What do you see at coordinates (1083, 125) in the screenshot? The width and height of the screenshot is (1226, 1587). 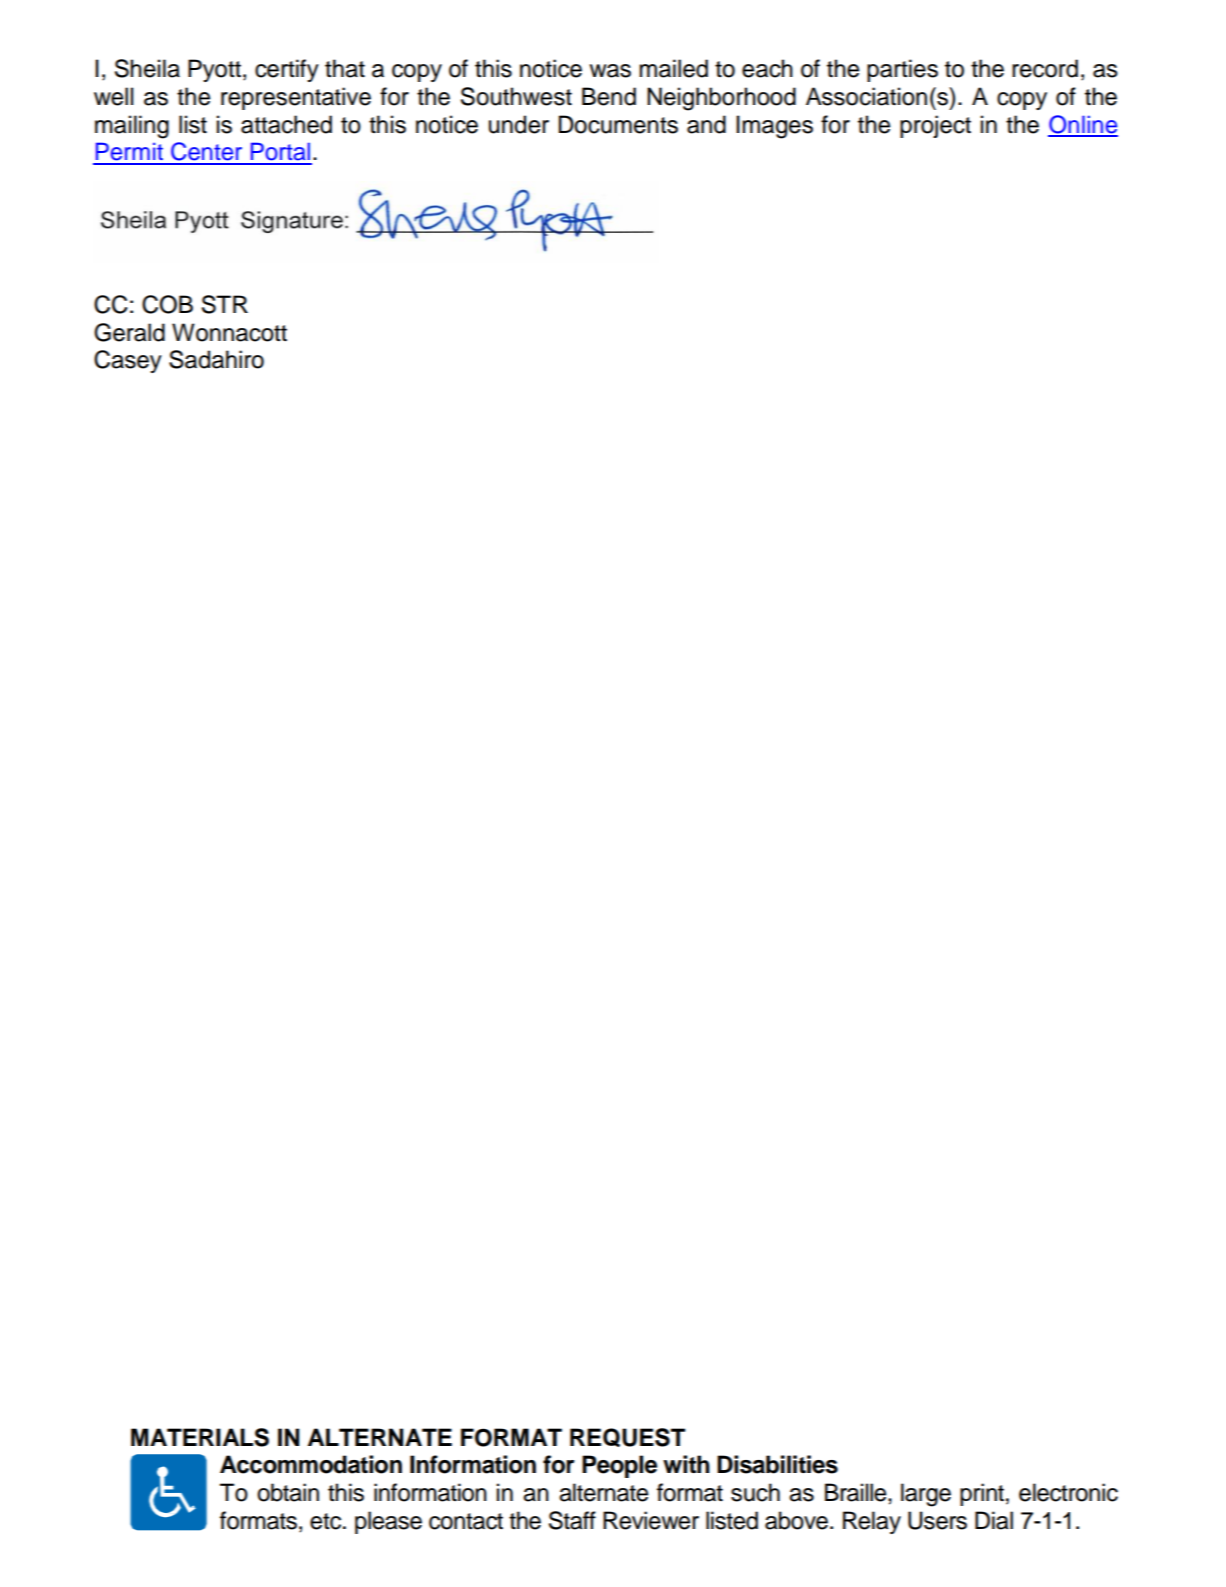 I see `Online` at bounding box center [1083, 125].
